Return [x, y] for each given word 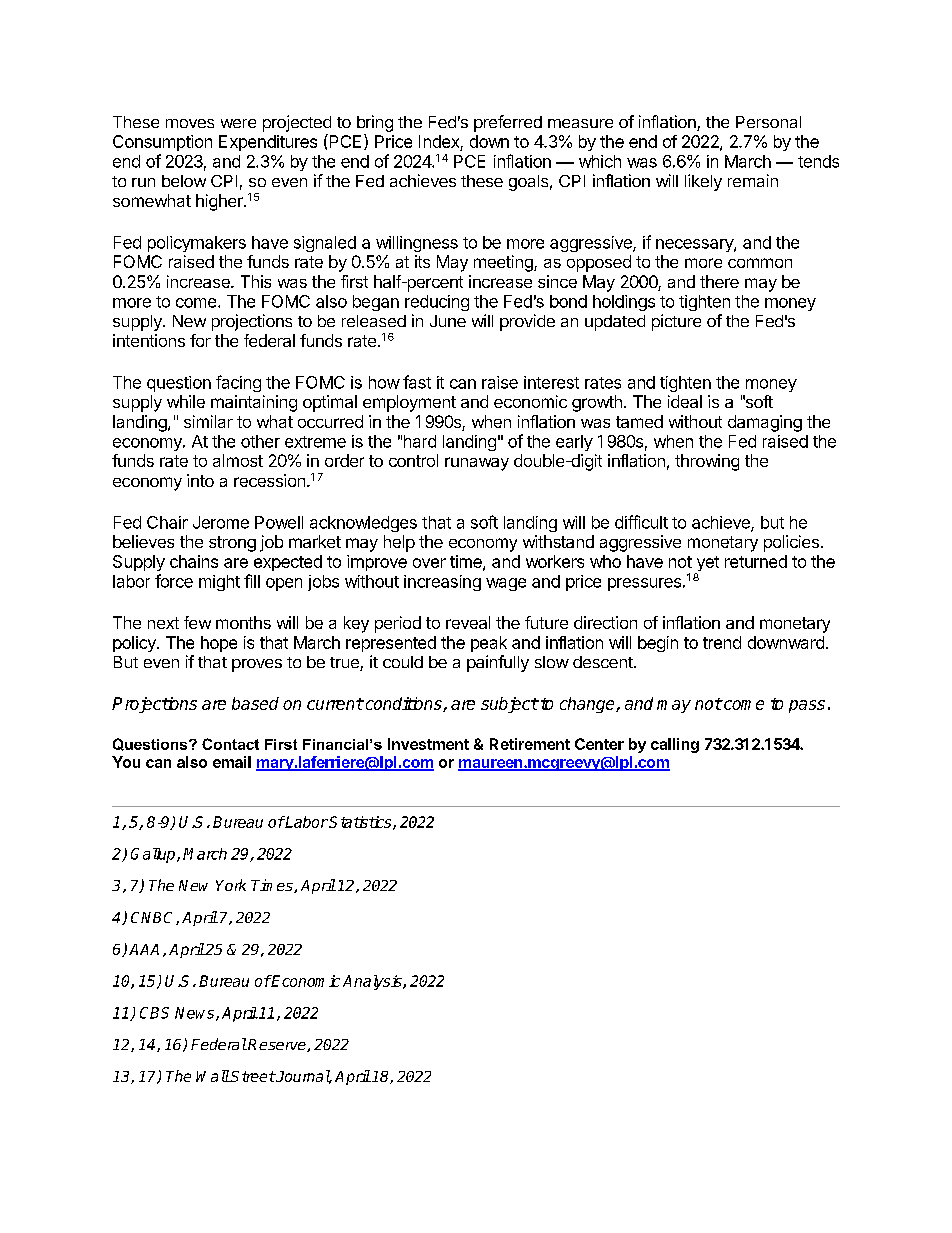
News [196, 1014]
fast [417, 382]
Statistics [361, 823]
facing [238, 383]
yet [707, 565]
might [219, 583]
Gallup [154, 855]
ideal [685, 401]
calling [675, 745]
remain [753, 180]
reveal [468, 622]
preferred [508, 123]
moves [190, 123]
